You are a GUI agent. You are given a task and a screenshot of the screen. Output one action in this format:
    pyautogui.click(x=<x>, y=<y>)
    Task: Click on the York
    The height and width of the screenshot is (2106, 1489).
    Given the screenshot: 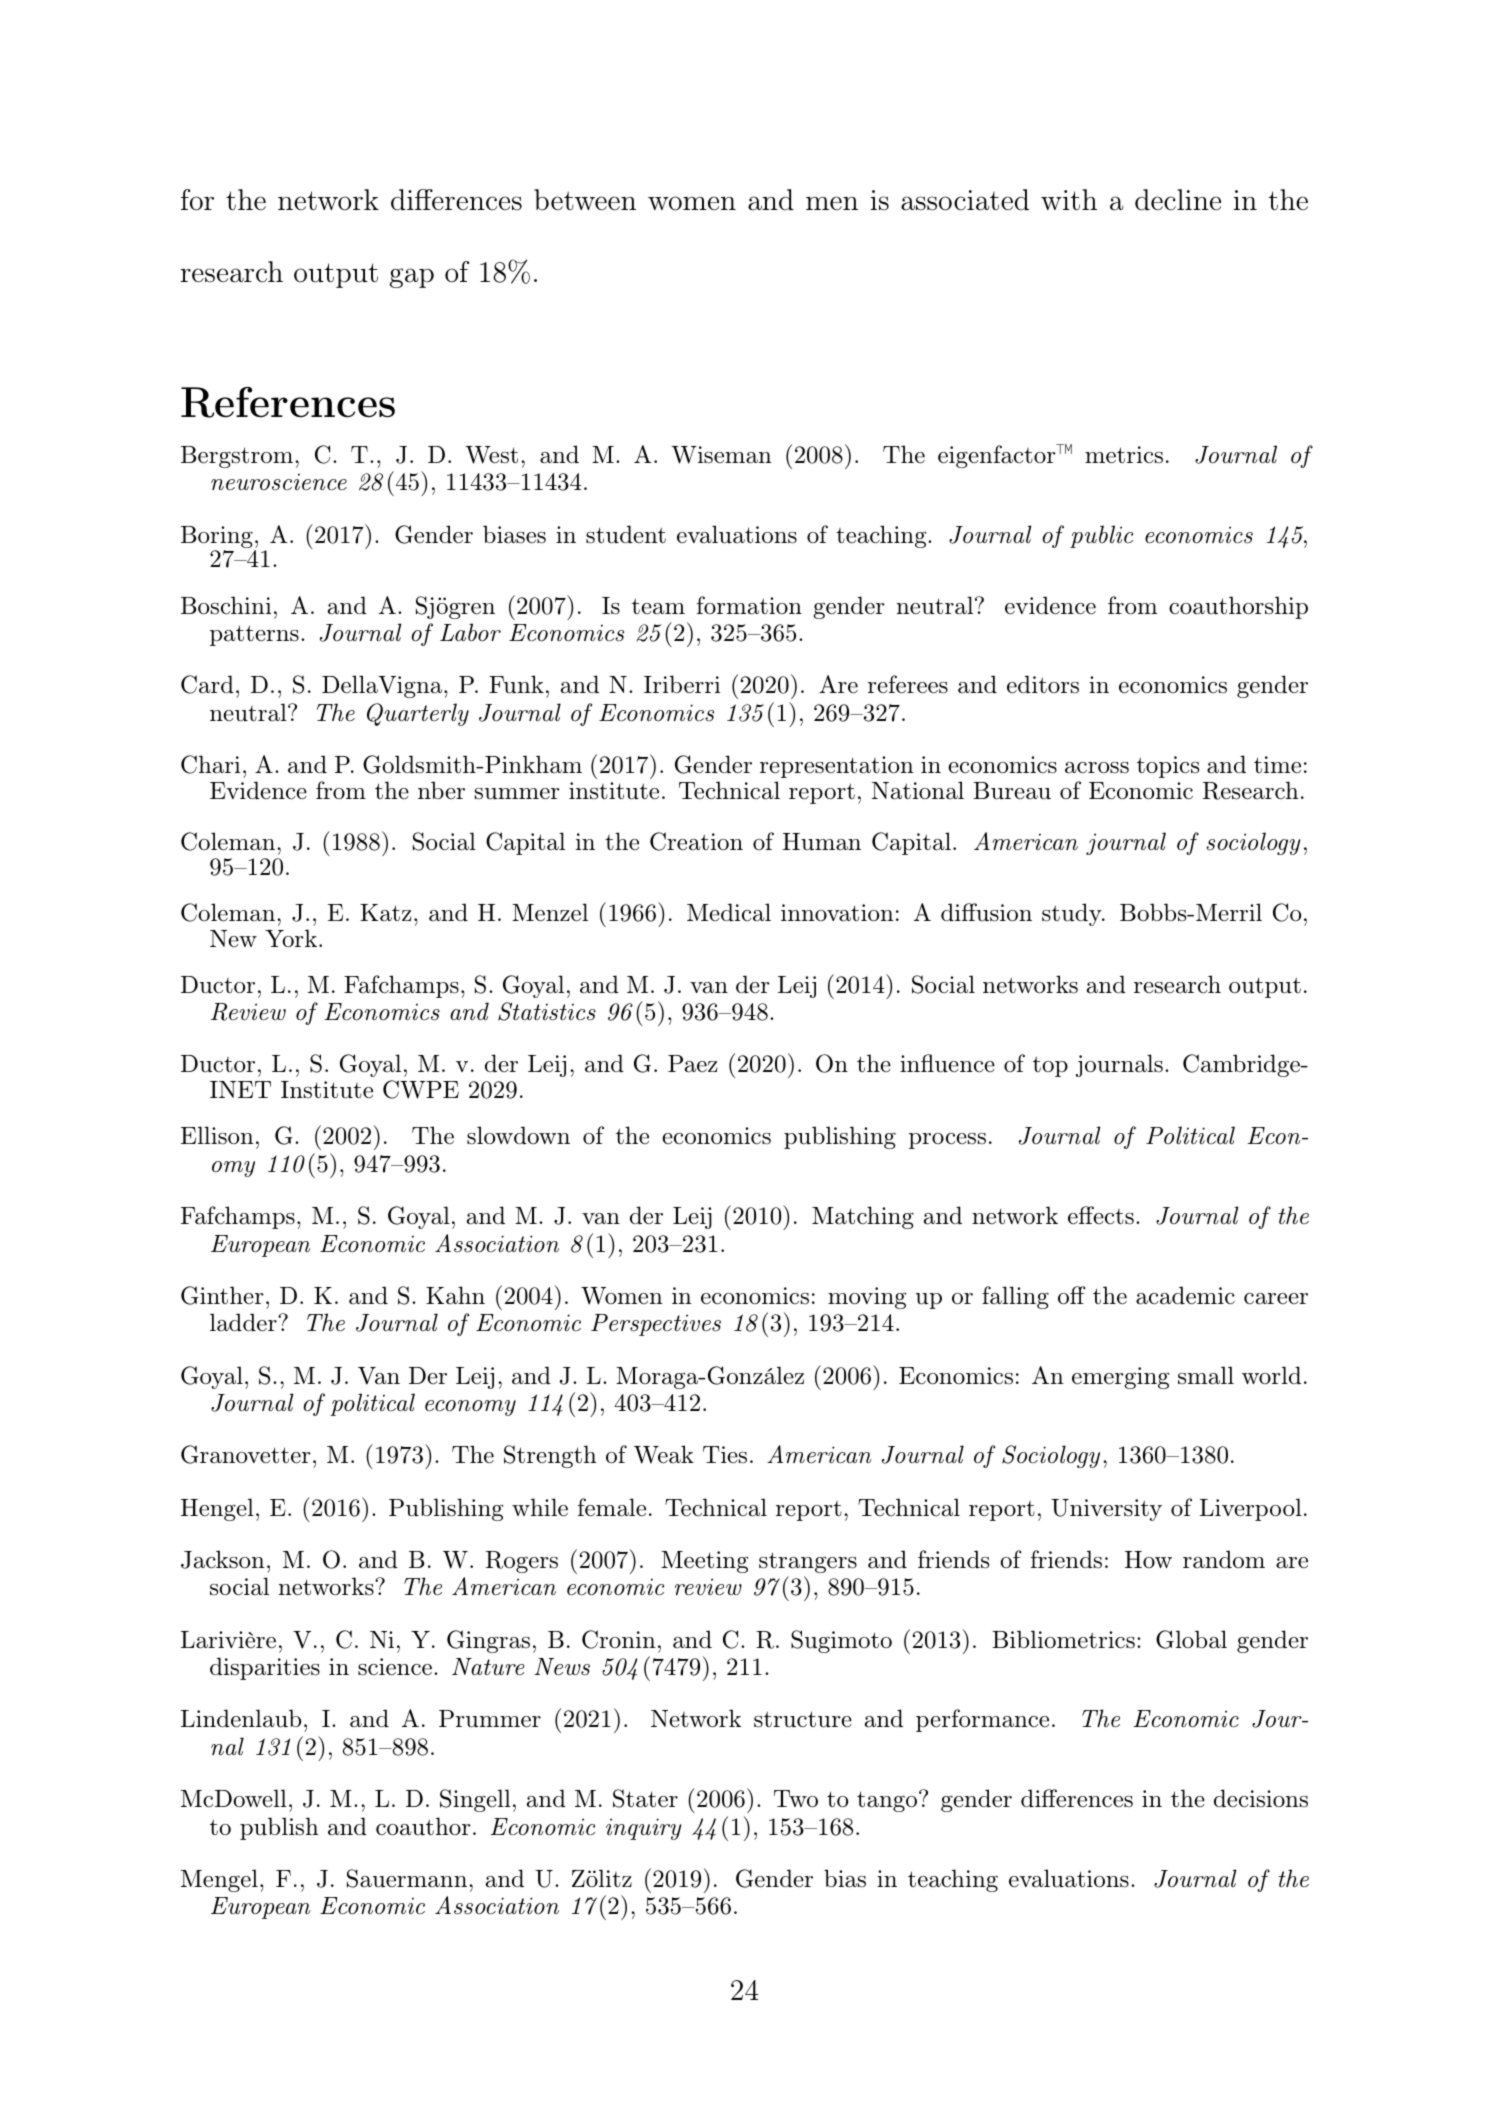 What is the action you would take?
    pyautogui.click(x=291, y=938)
